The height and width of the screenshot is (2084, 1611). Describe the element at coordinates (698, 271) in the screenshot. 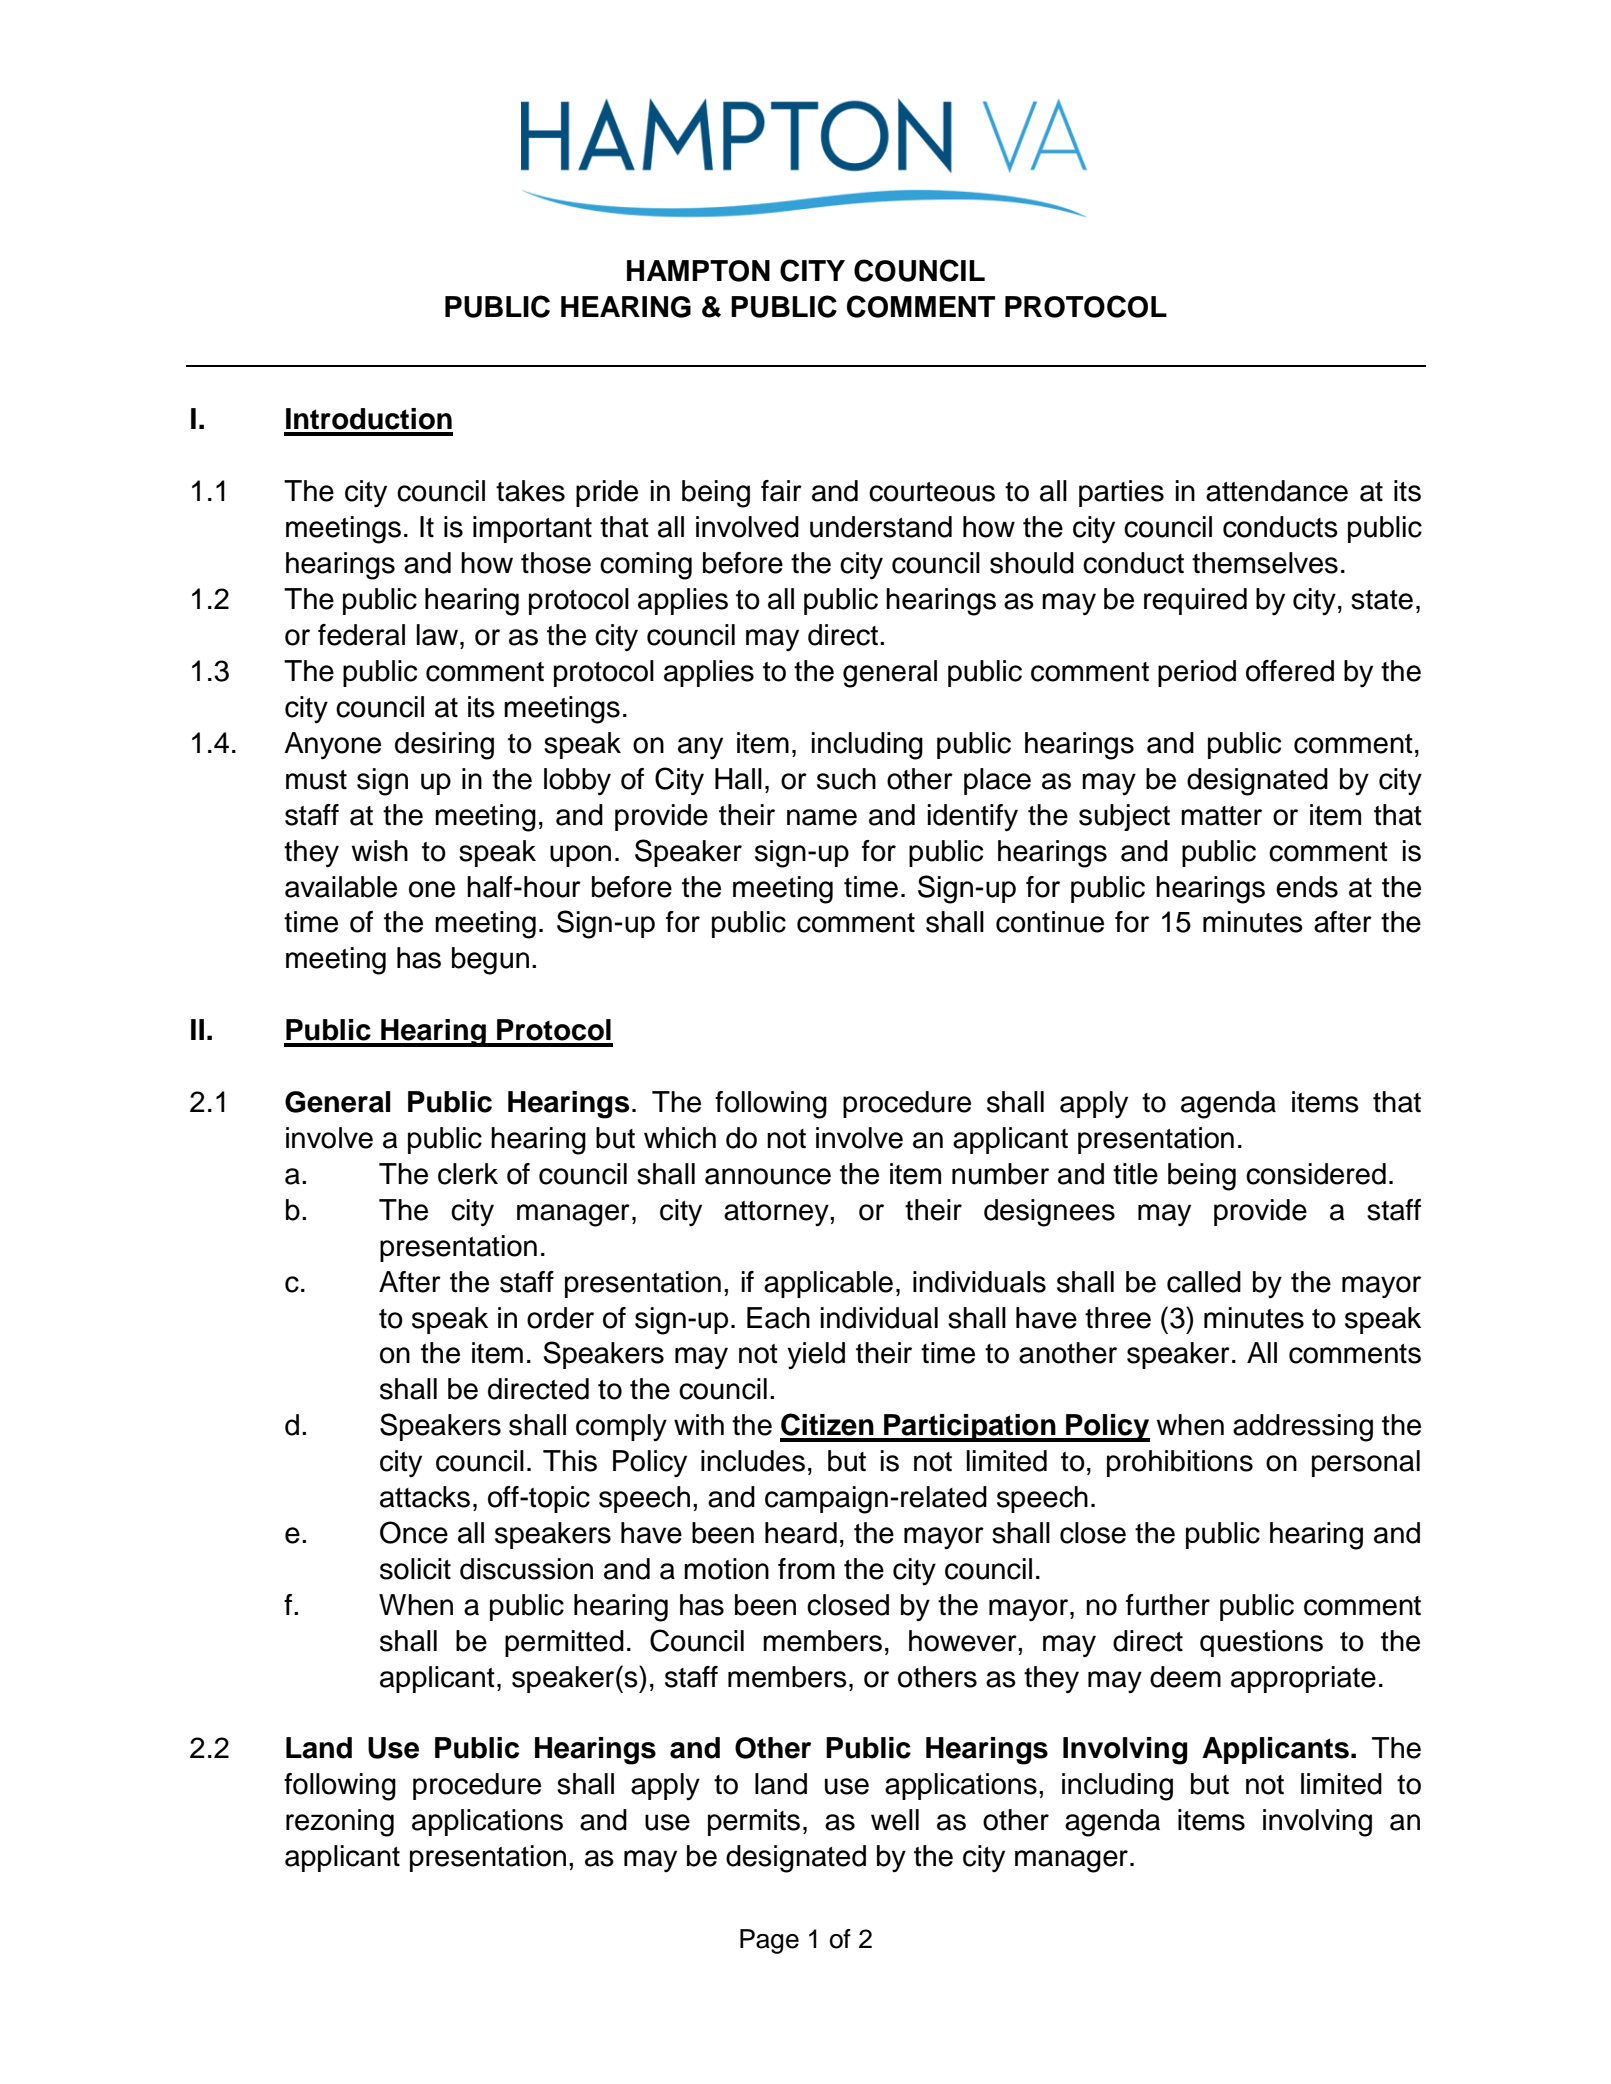

I see `HAMPTON` at that location.
